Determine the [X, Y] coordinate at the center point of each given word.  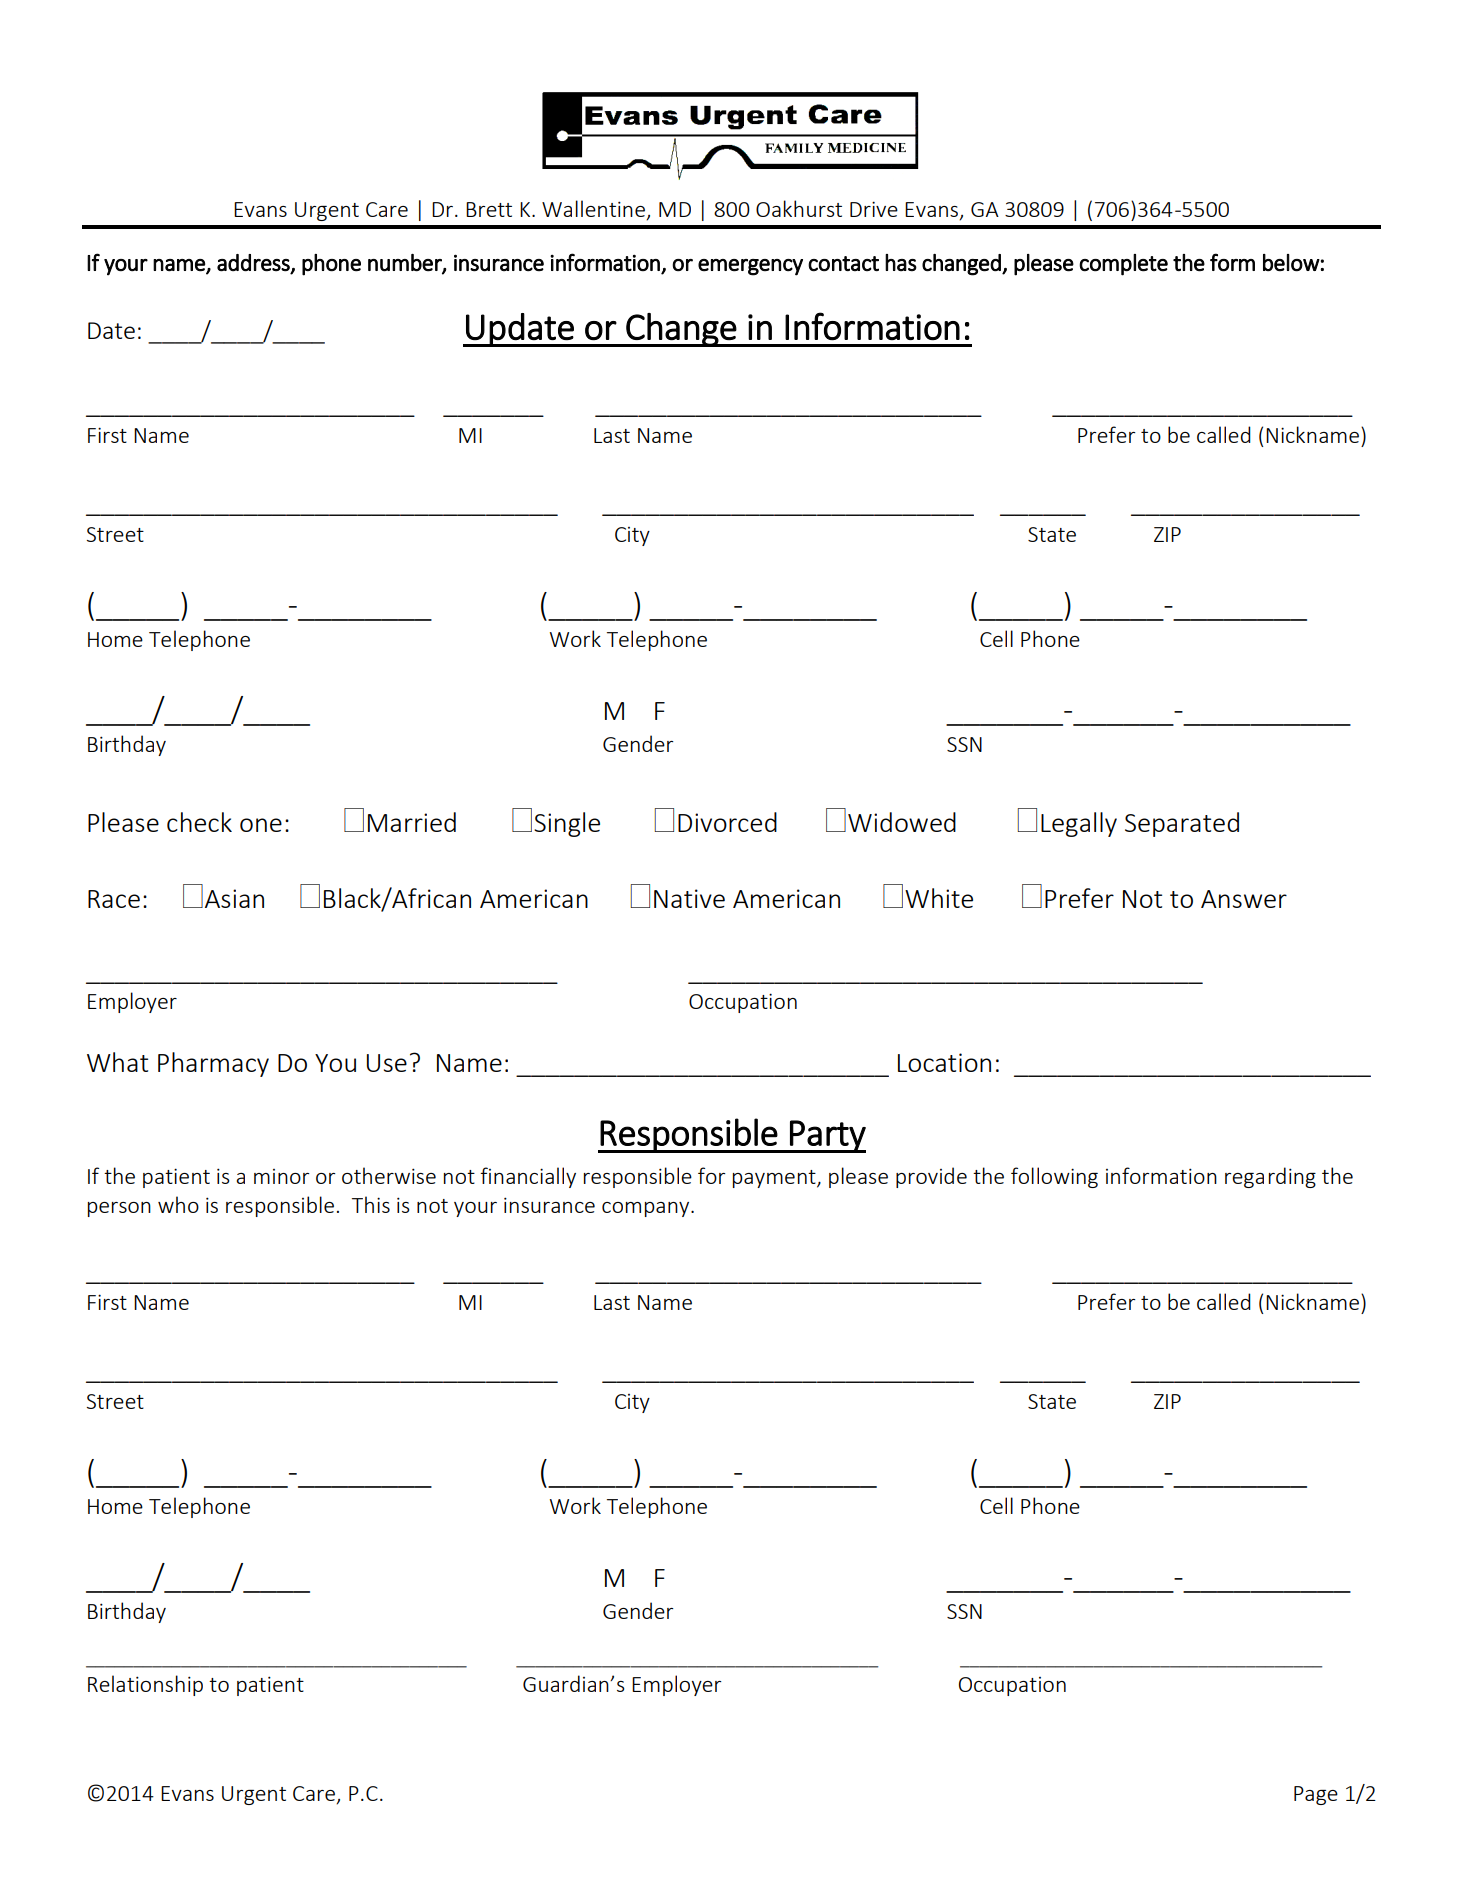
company [647, 1209]
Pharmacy [213, 1064]
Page [1316, 1795]
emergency [750, 267]
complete [1123, 265]
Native [689, 898]
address [254, 263]
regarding [1270, 1177]
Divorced [727, 822]
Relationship [145, 1685]
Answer [1244, 899]
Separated [1182, 824]
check [199, 822]
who [178, 1204]
